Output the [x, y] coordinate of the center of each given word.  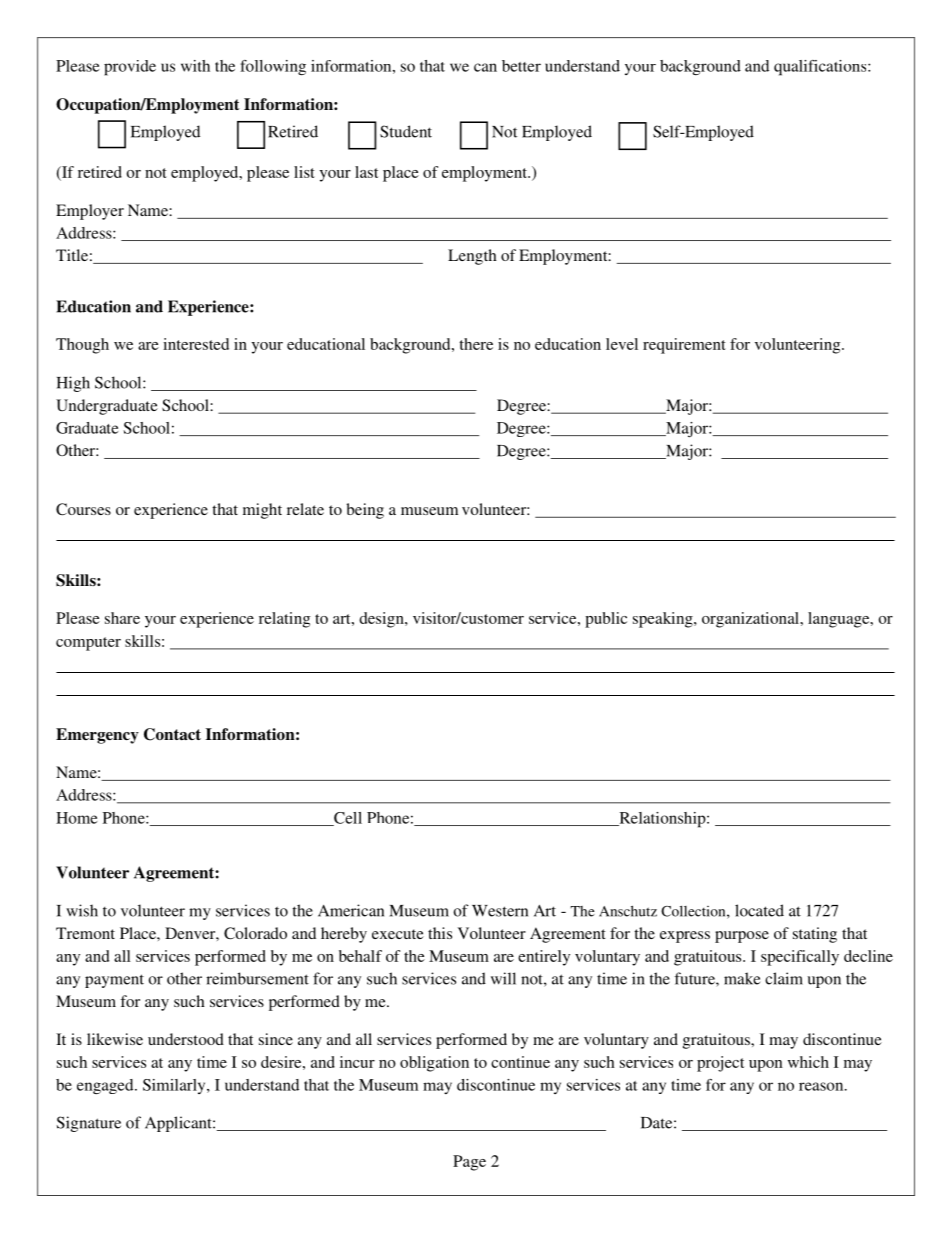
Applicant [179, 1124]
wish [82, 910]
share [122, 618]
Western [500, 911]
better [521, 66]
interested [196, 344]
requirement [684, 346]
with [195, 66]
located [759, 910]
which [808, 1062]
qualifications [821, 68]
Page [469, 1163]
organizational [751, 620]
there [476, 344]
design [382, 620]
